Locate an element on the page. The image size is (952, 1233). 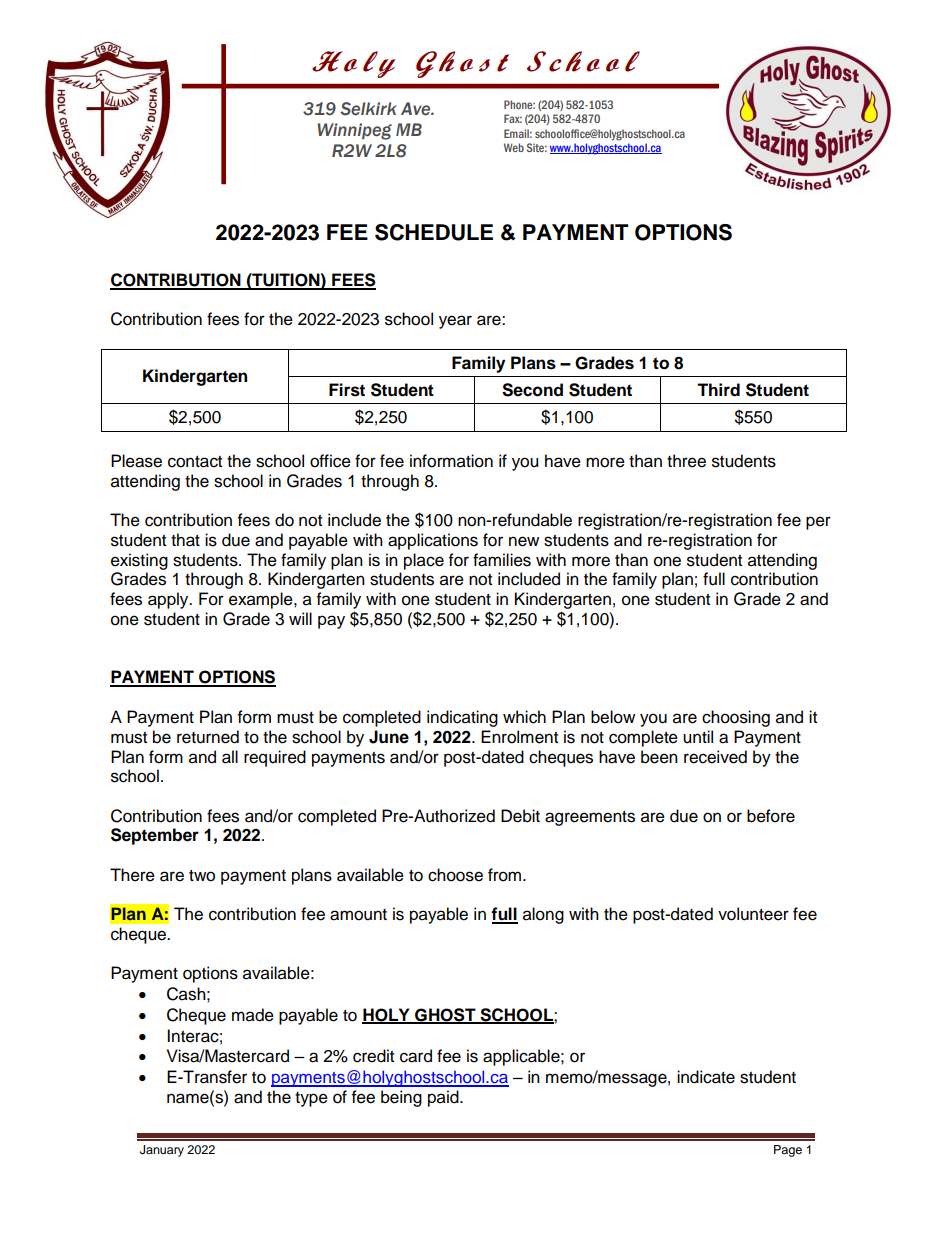
Winnipeg is located at coordinates (354, 131).
